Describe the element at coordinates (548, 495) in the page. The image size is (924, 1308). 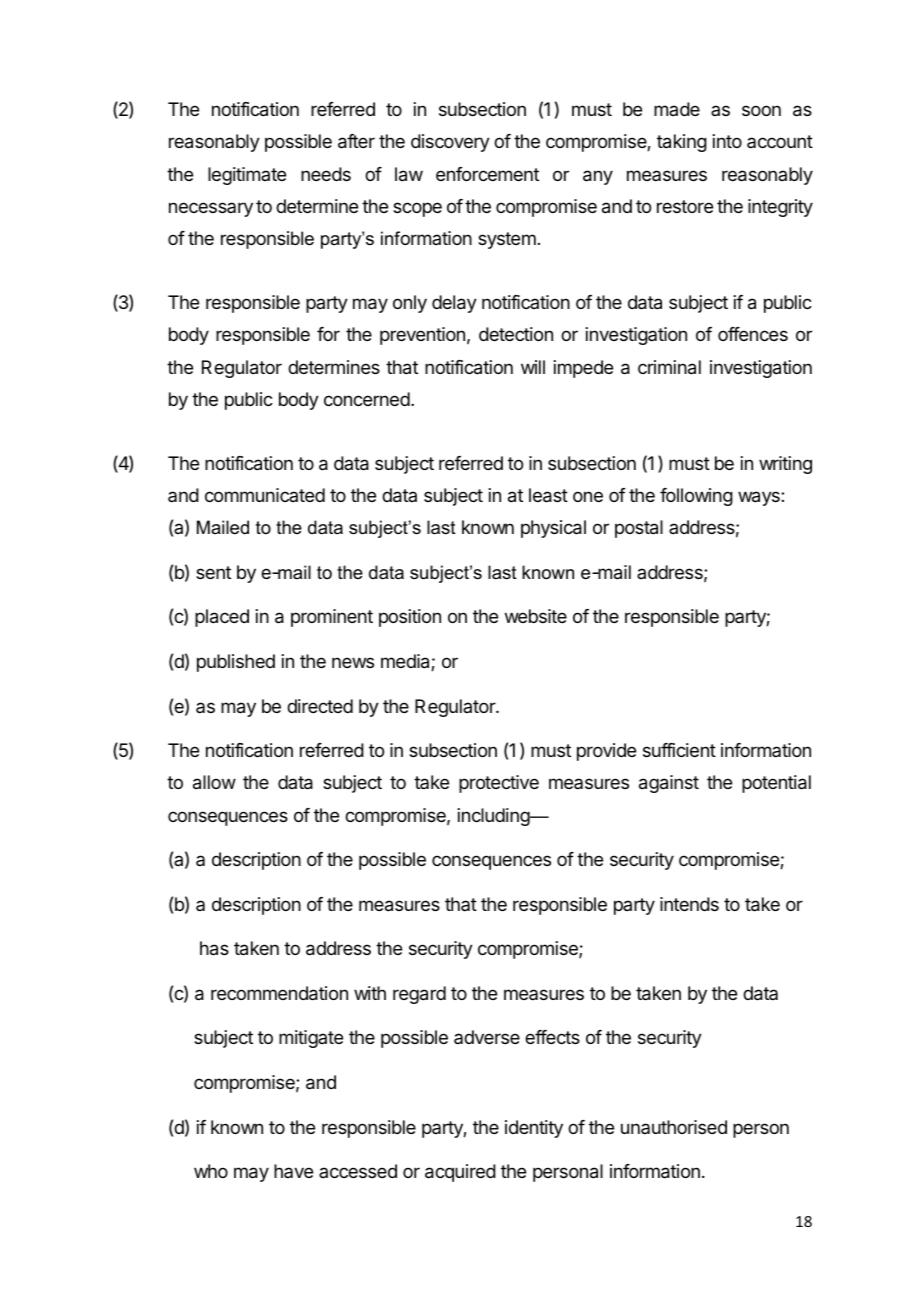
I see `least` at that location.
